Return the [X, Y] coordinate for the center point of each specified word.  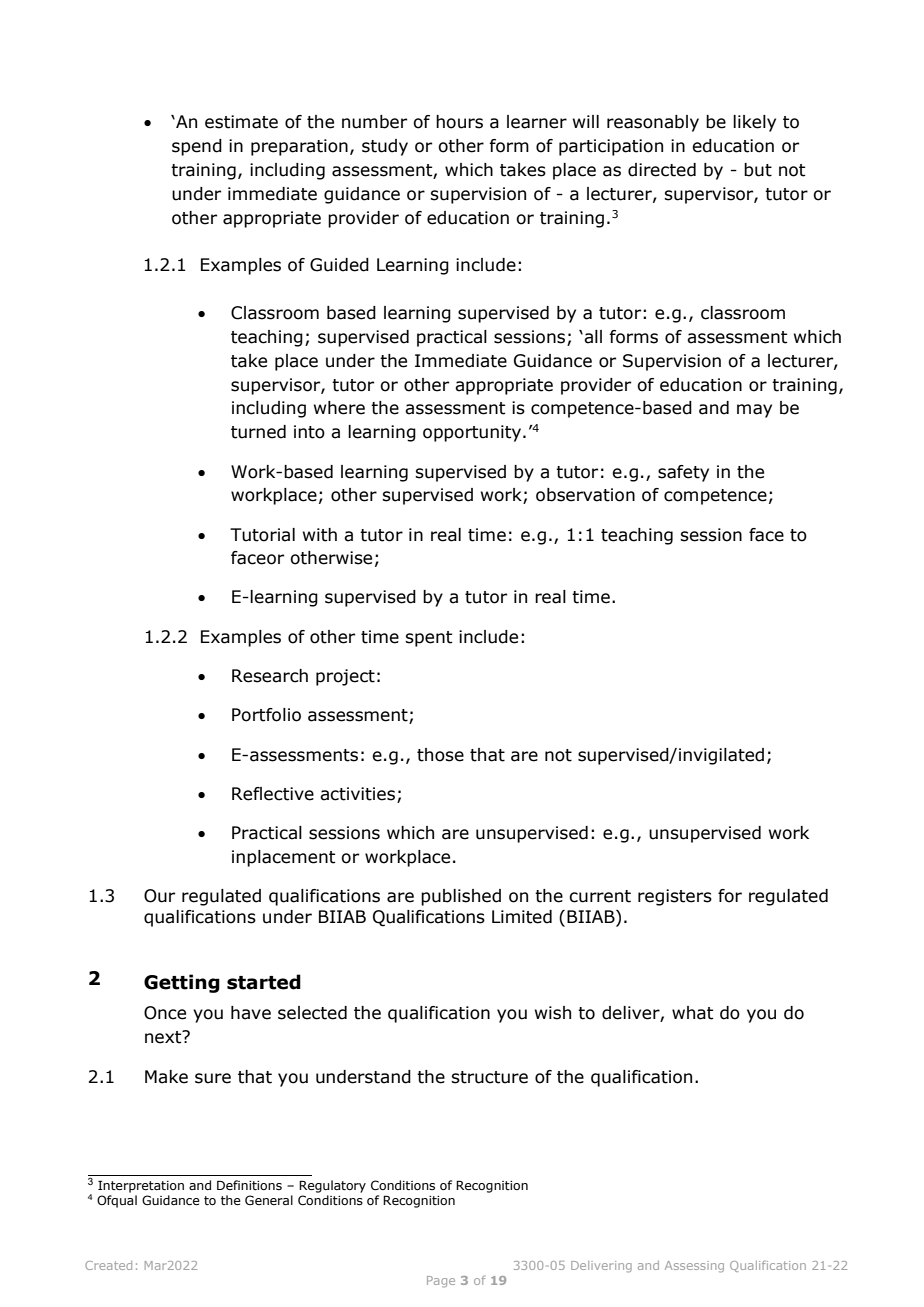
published [461, 897]
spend [197, 147]
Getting [182, 983]
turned [258, 432]
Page [441, 1281]
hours [459, 122]
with [320, 535]
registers [675, 897]
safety [683, 473]
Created [108, 1265]
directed [662, 170]
